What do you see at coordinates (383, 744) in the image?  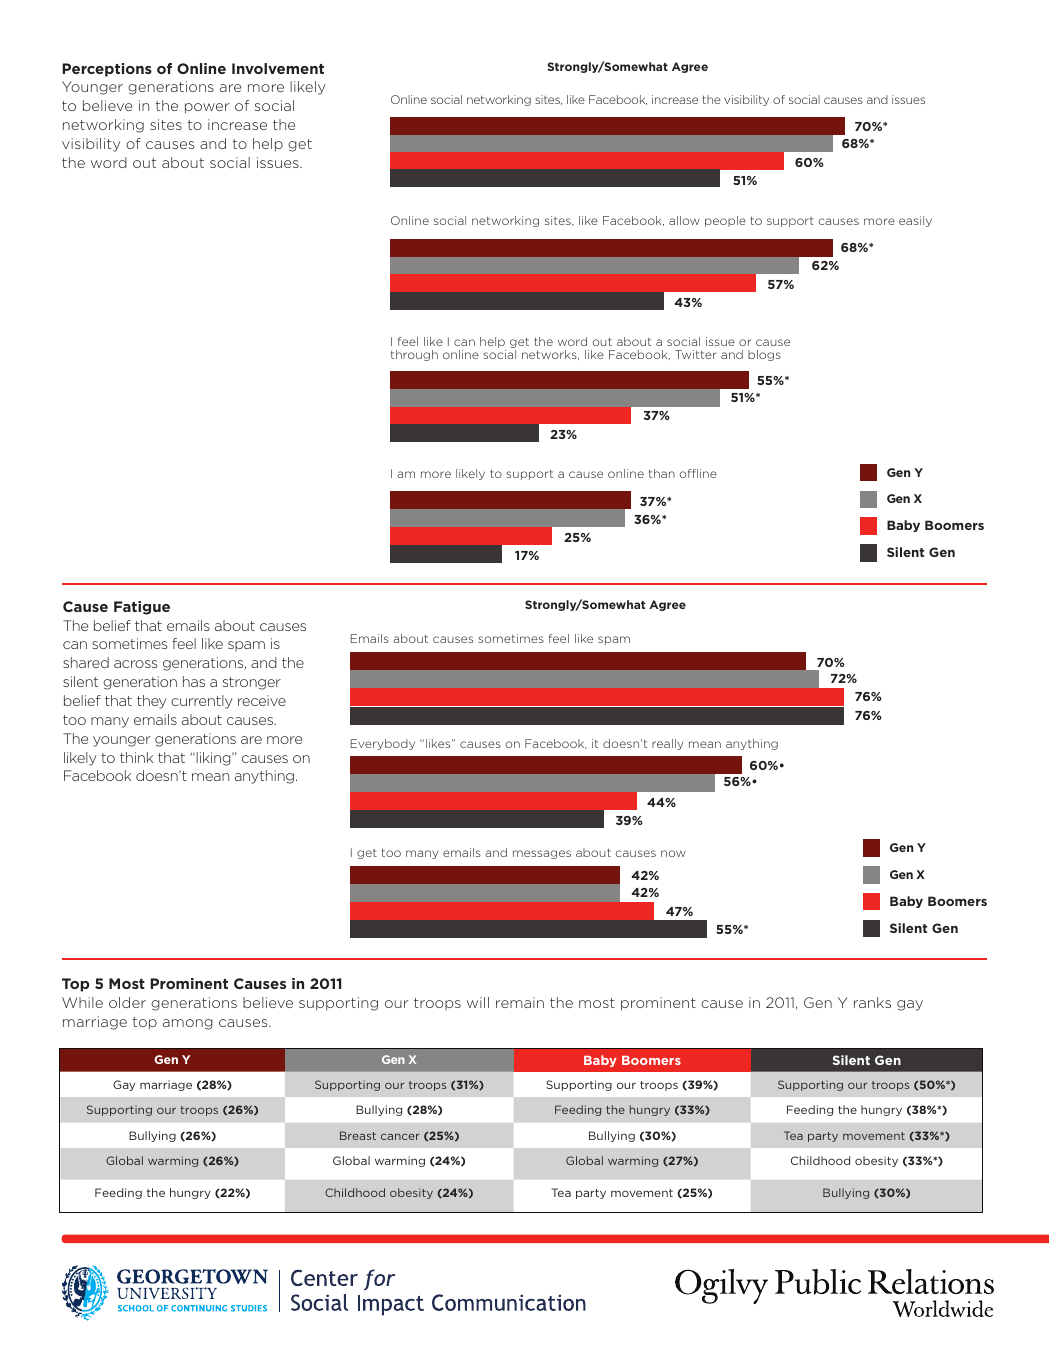 I see `Everybody` at bounding box center [383, 744].
